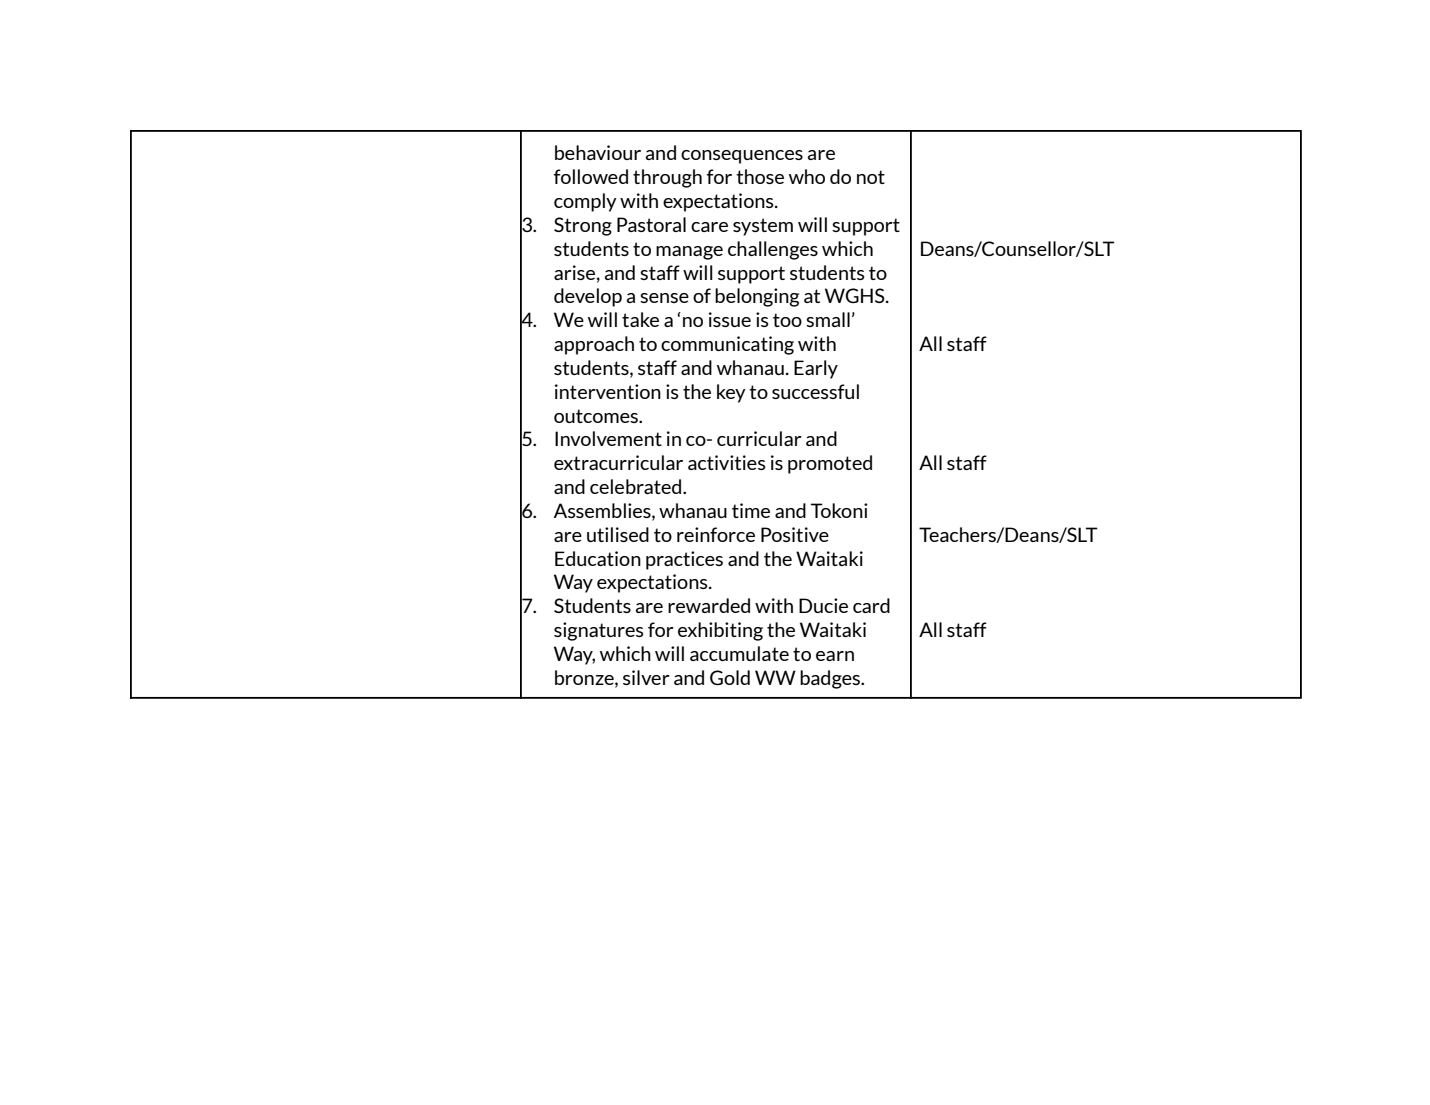 This screenshot has width=1430, height=1105. What do you see at coordinates (742, 157) in the screenshot?
I see `consequences` at bounding box center [742, 157].
